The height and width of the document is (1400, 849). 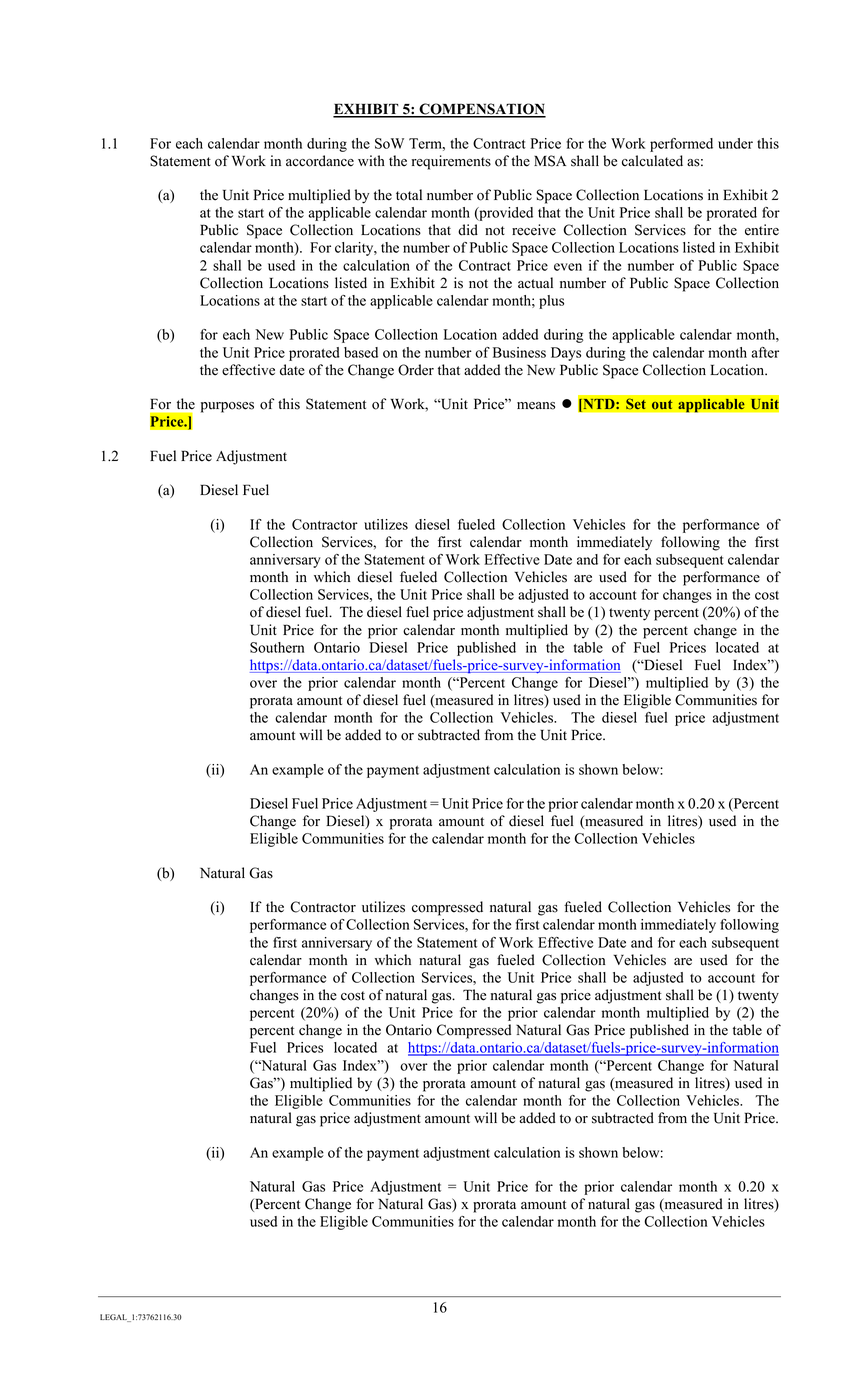 What do you see at coordinates (361, 352) in the document?
I see `based` at bounding box center [361, 352].
